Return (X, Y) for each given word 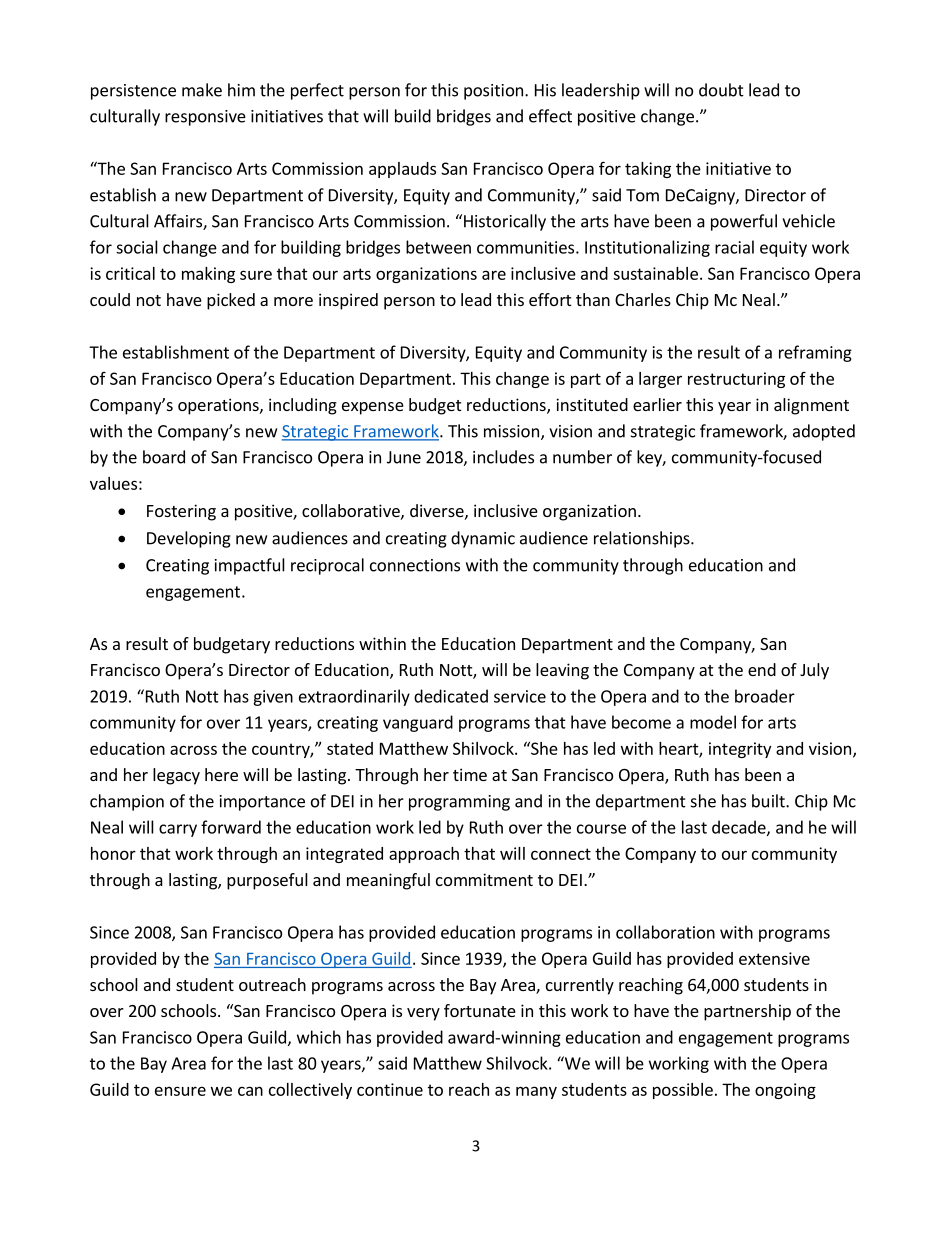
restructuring (736, 380)
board (164, 457)
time (470, 774)
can (250, 1091)
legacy (176, 776)
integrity (740, 750)
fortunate (480, 1010)
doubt (721, 90)
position (493, 92)
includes (503, 457)
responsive (205, 118)
